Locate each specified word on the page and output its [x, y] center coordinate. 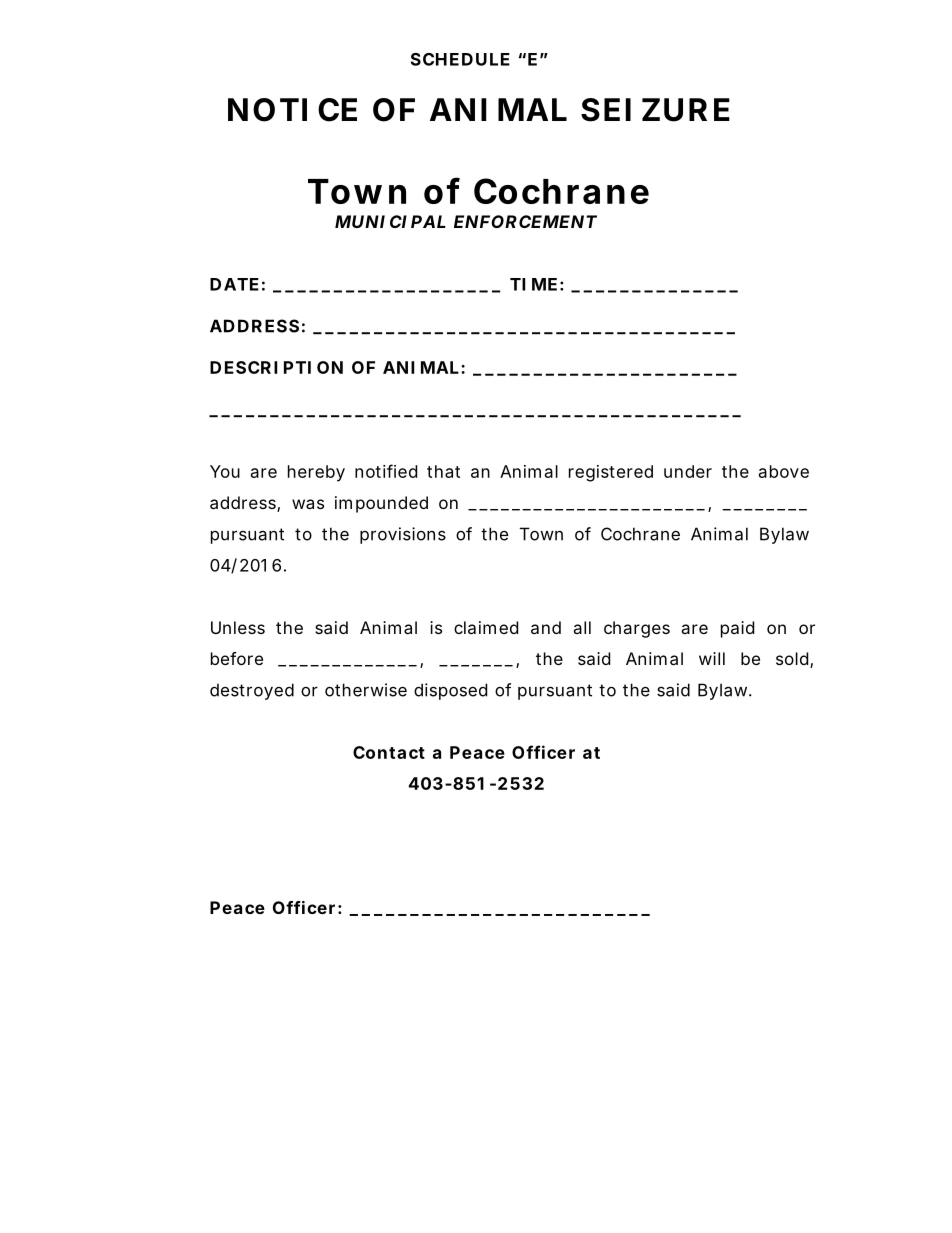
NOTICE [292, 110]
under [688, 471]
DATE [234, 284]
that [443, 471]
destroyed [252, 691]
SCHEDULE [460, 59]
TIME [533, 284]
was [308, 504]
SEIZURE [655, 110]
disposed [450, 691]
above [784, 471]
